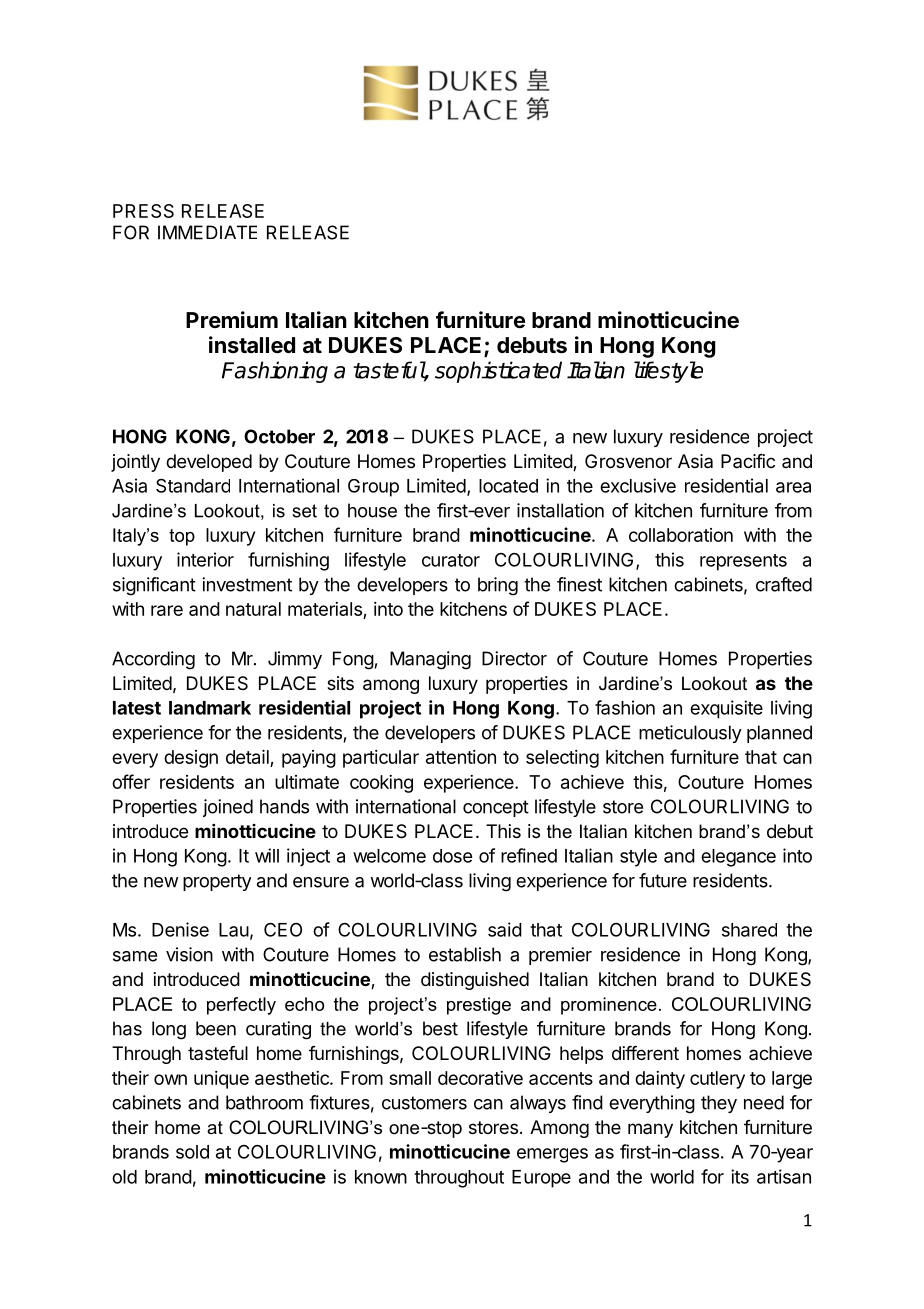 The image size is (924, 1309). What do you see at coordinates (452, 856) in the screenshot?
I see `dose` at bounding box center [452, 856].
